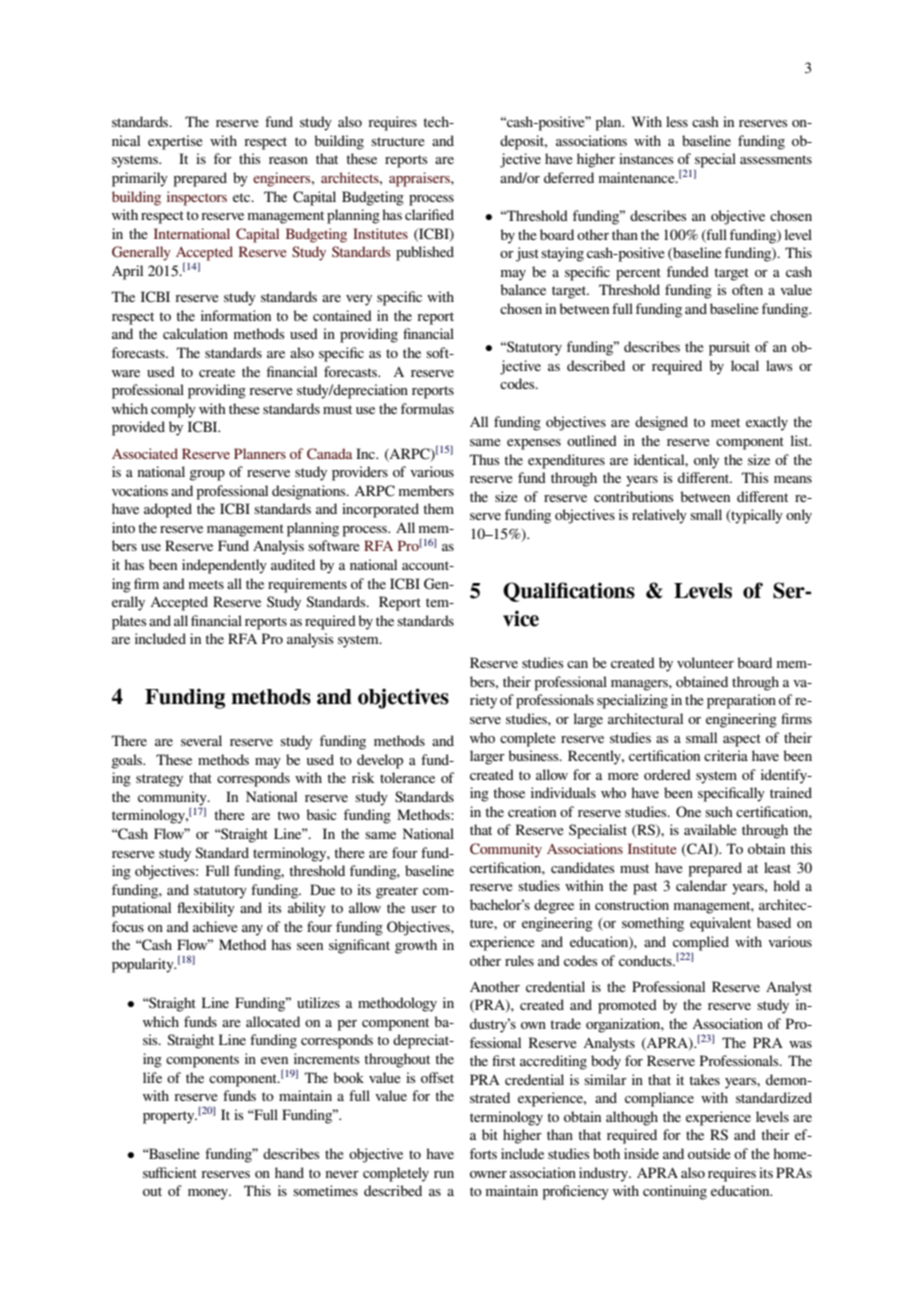  What do you see at coordinates (776, 159) in the screenshot?
I see `assessments` at bounding box center [776, 159].
